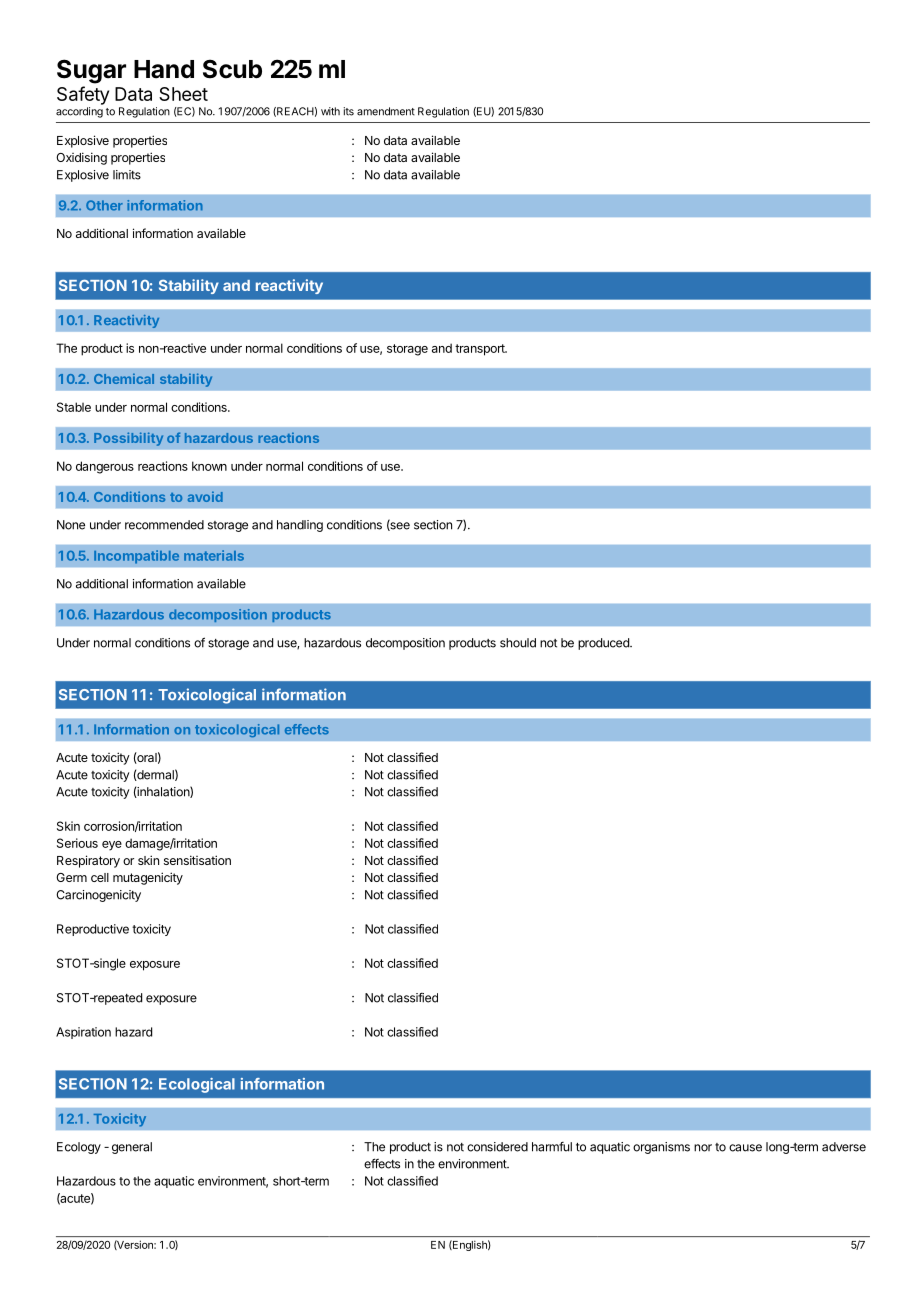 This document has height=1308, width=924. What do you see at coordinates (183, 94) in the document?
I see `Sheet` at bounding box center [183, 94].
